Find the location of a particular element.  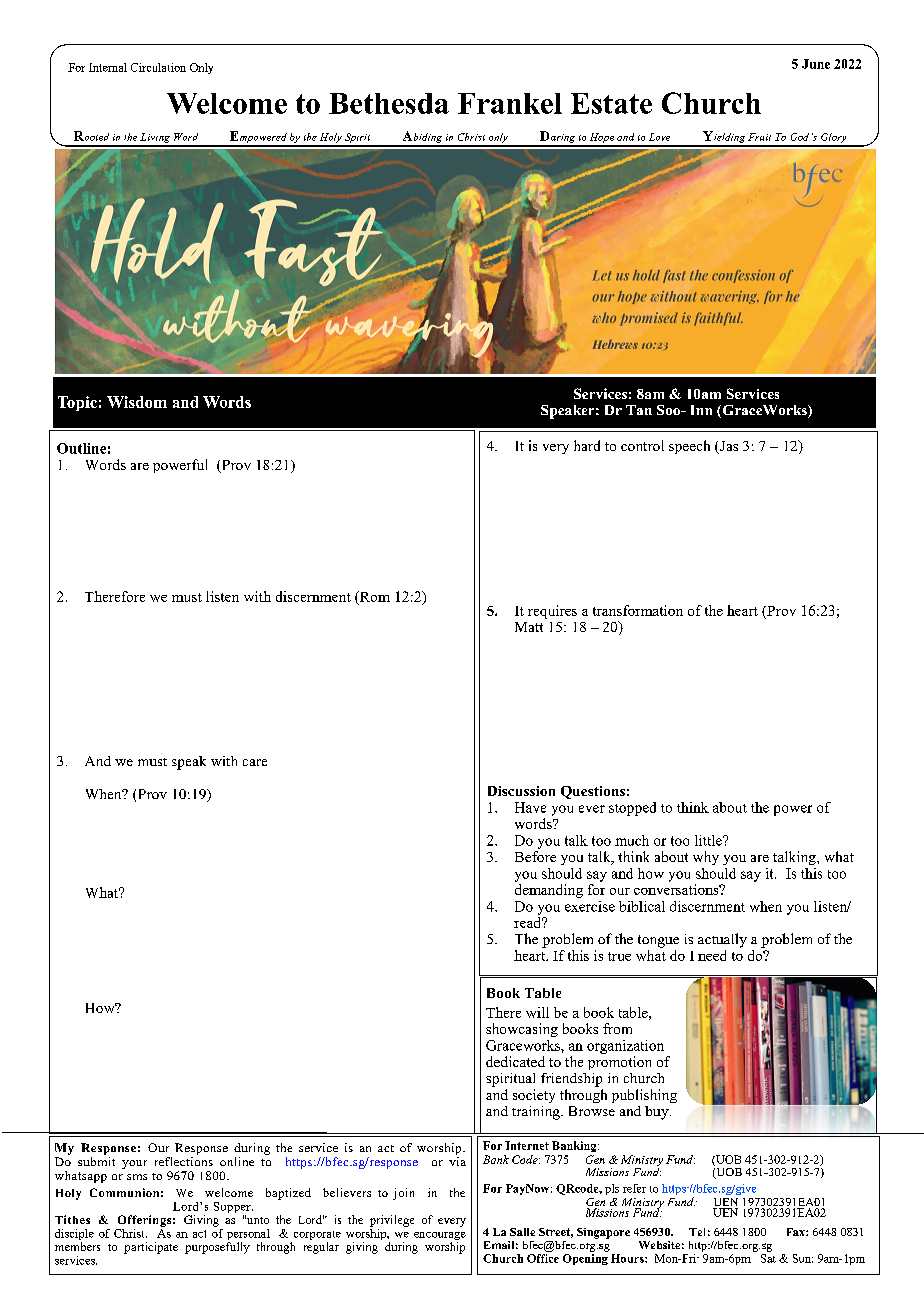

Matt is located at coordinates (529, 627).
